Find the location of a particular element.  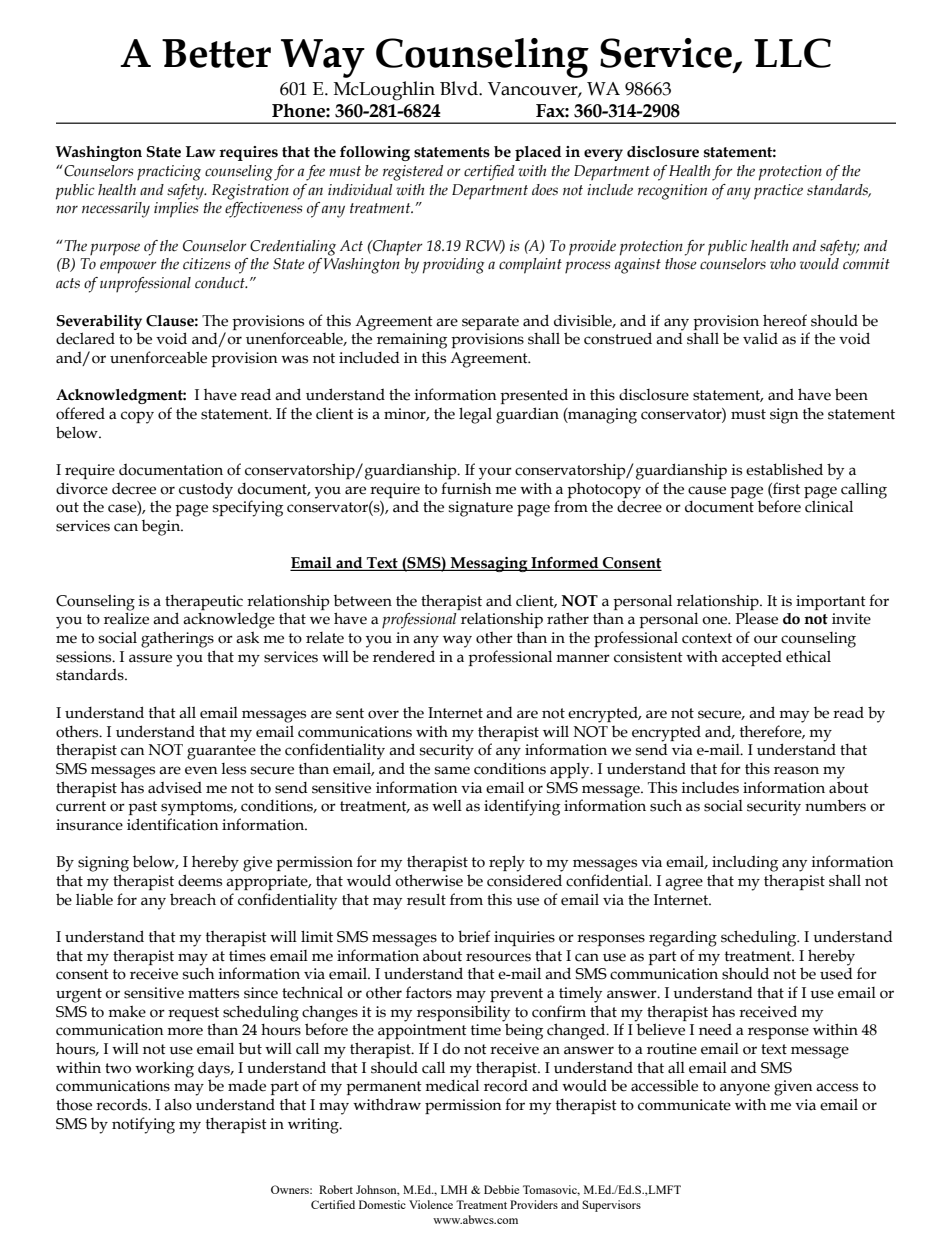

reason is located at coordinates (796, 770).
